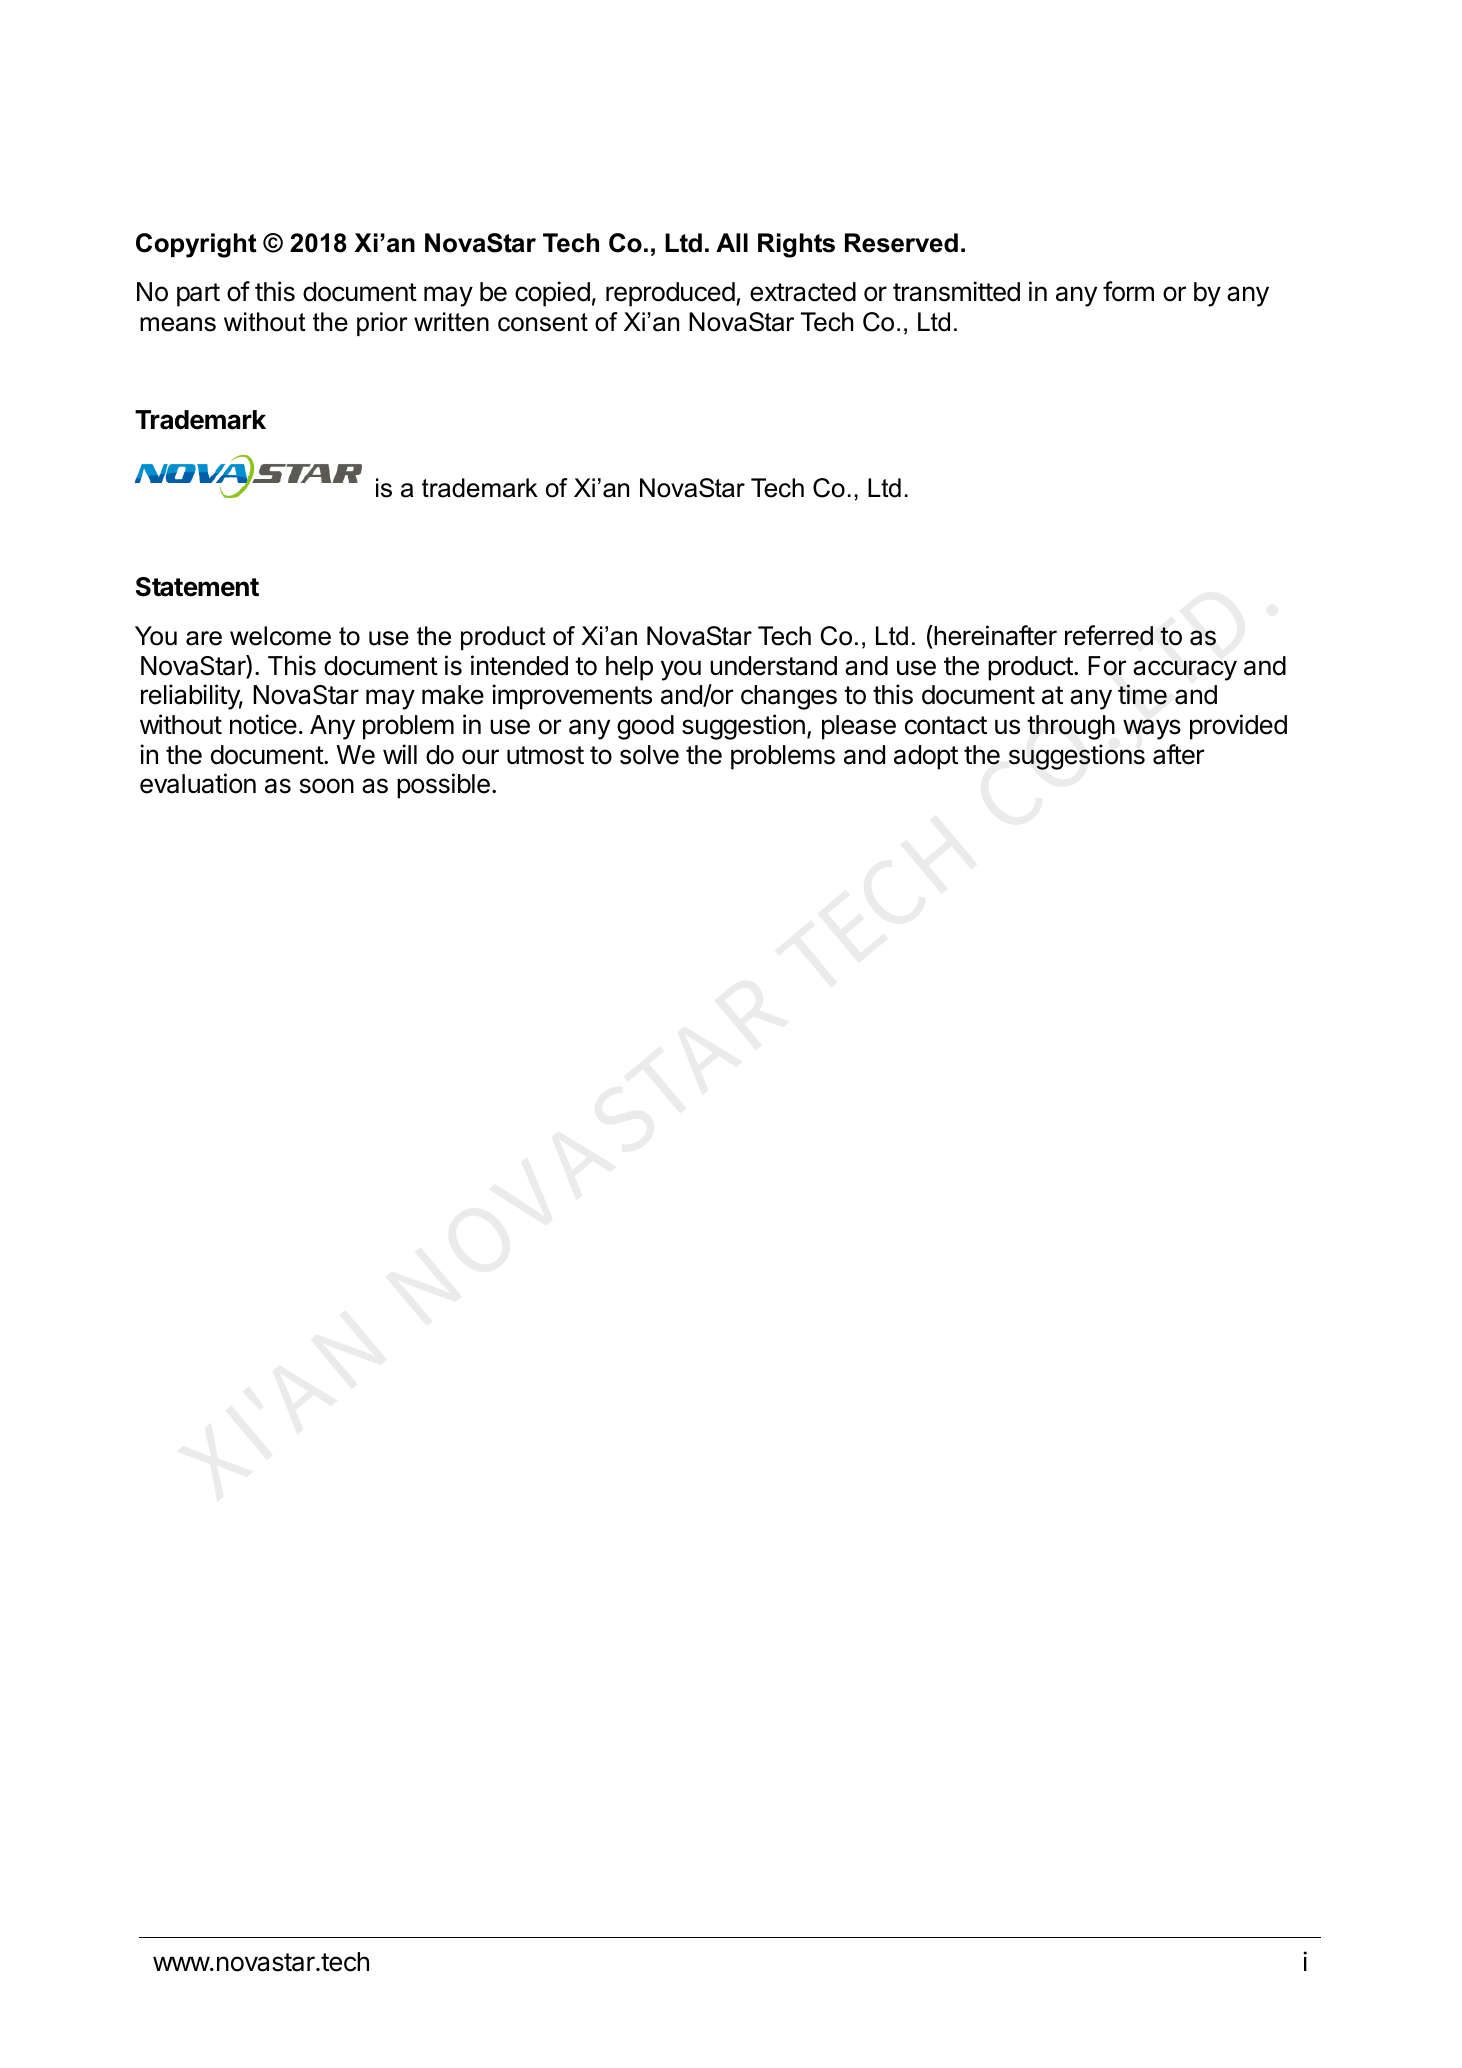  I want to click on form, so click(1128, 291).
